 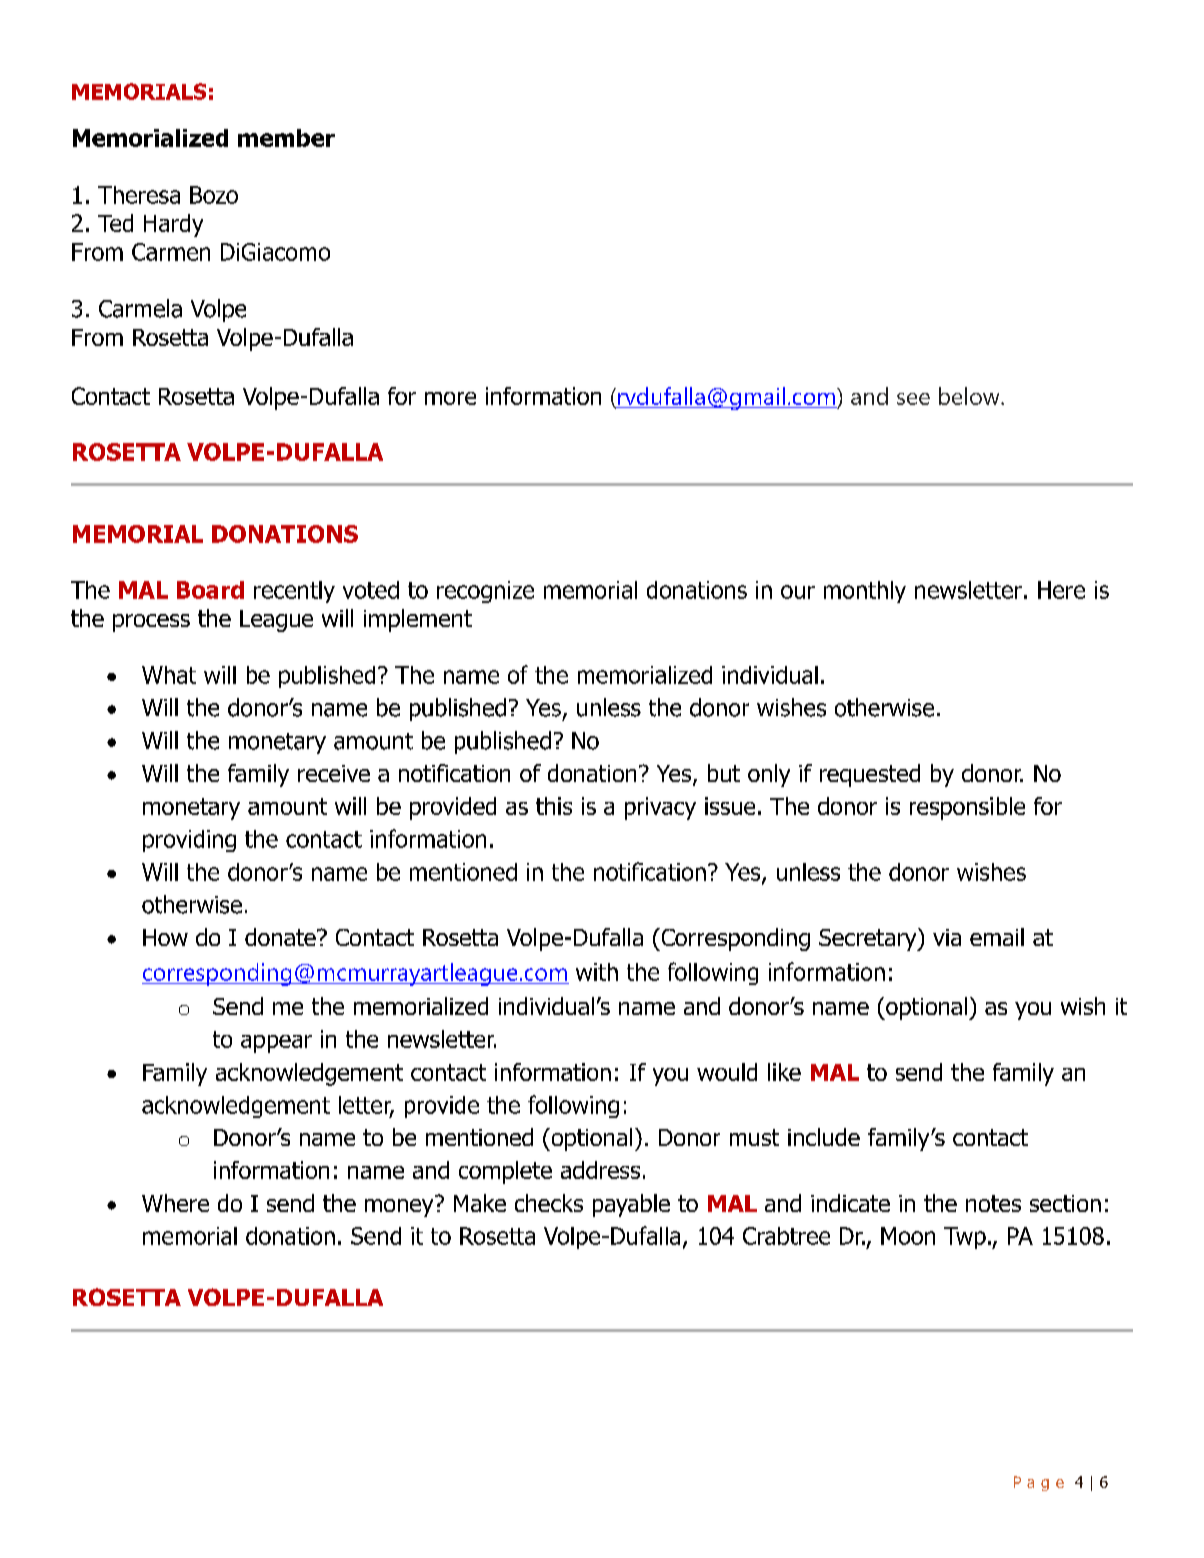 What do you see at coordinates (870, 775) in the screenshot?
I see `requested` at bounding box center [870, 775].
